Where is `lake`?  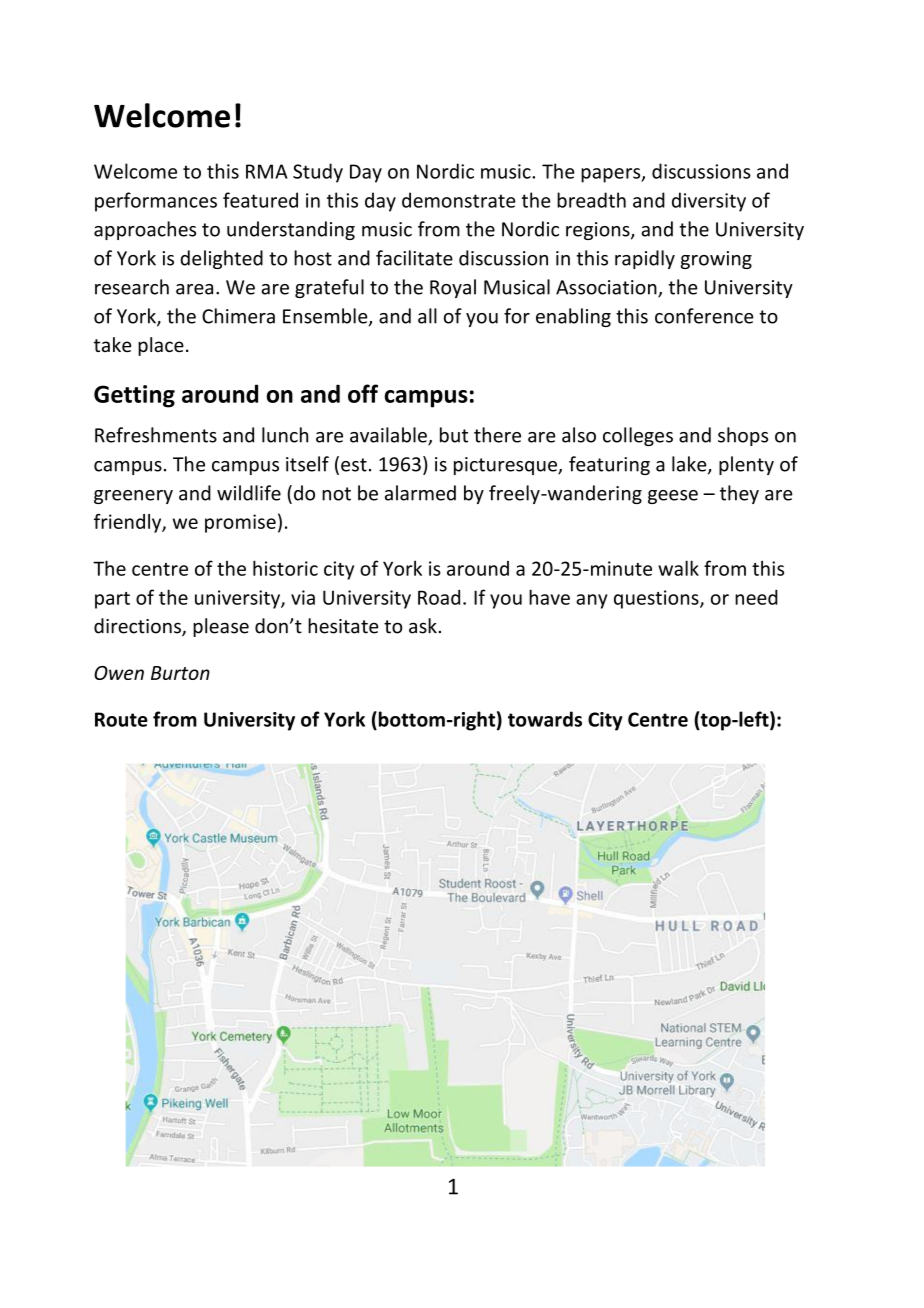
lake is located at coordinates (690, 465).
